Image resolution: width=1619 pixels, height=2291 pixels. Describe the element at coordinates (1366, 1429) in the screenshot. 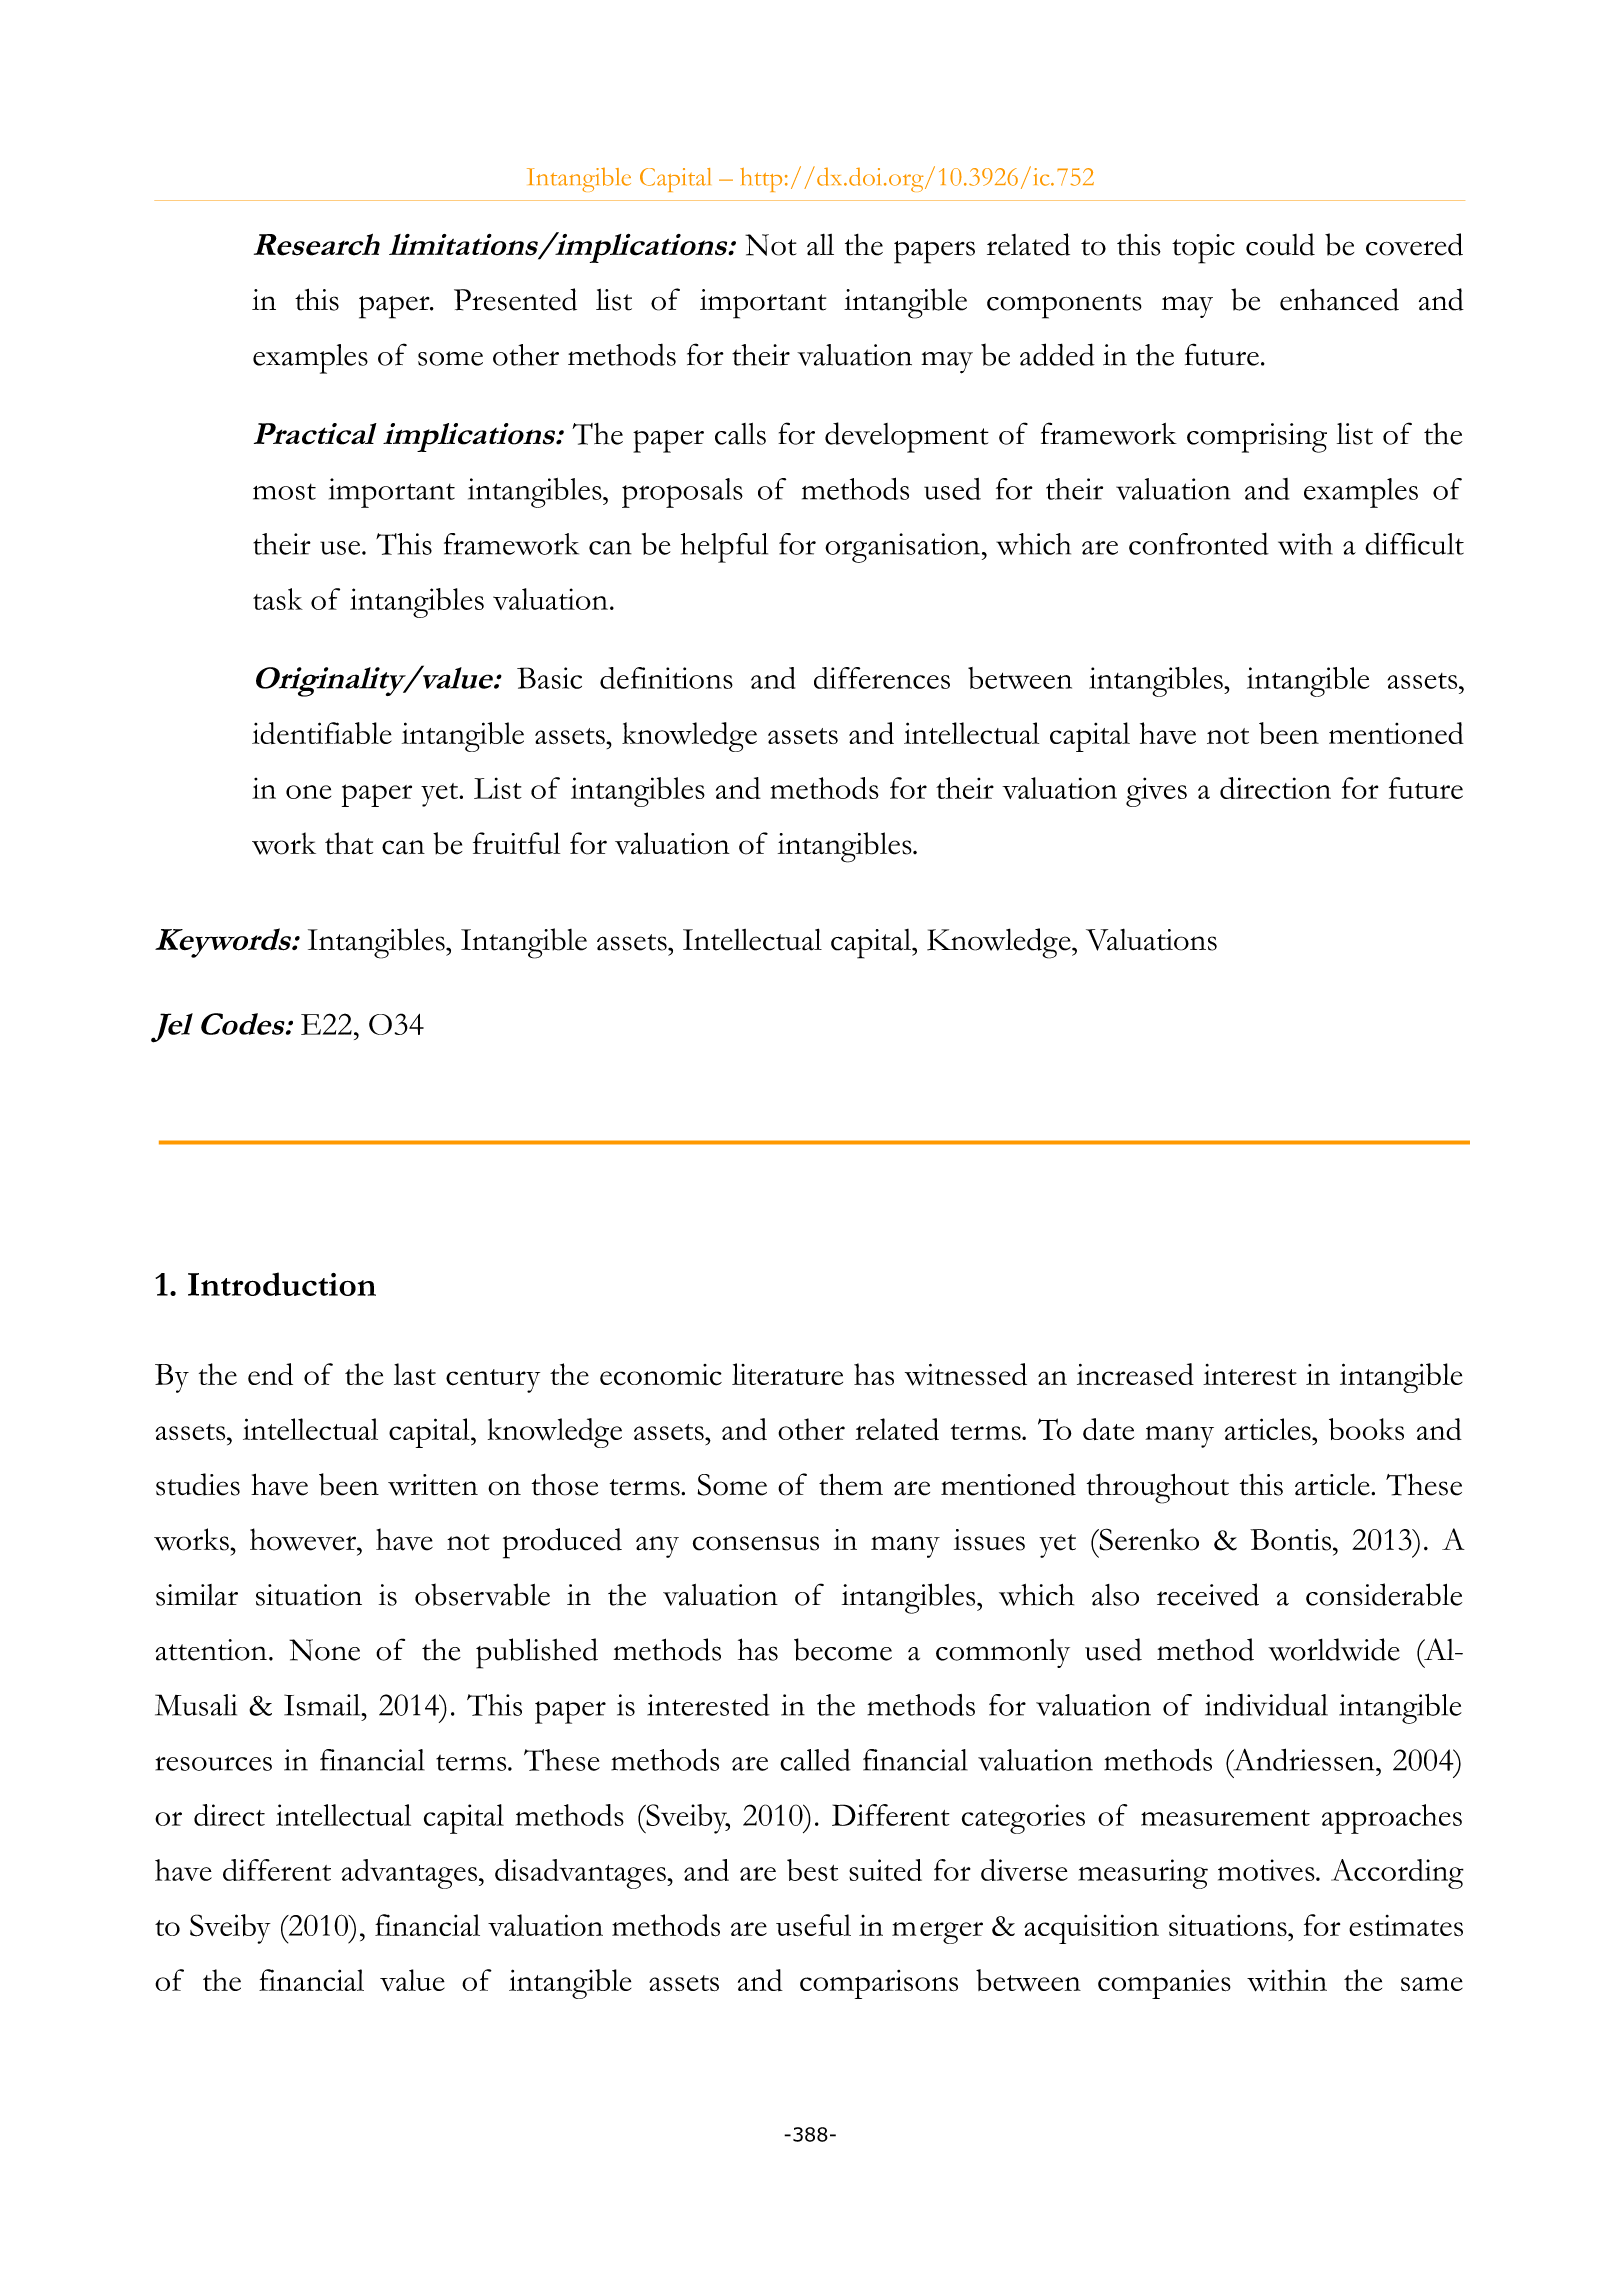

I see `books` at that location.
